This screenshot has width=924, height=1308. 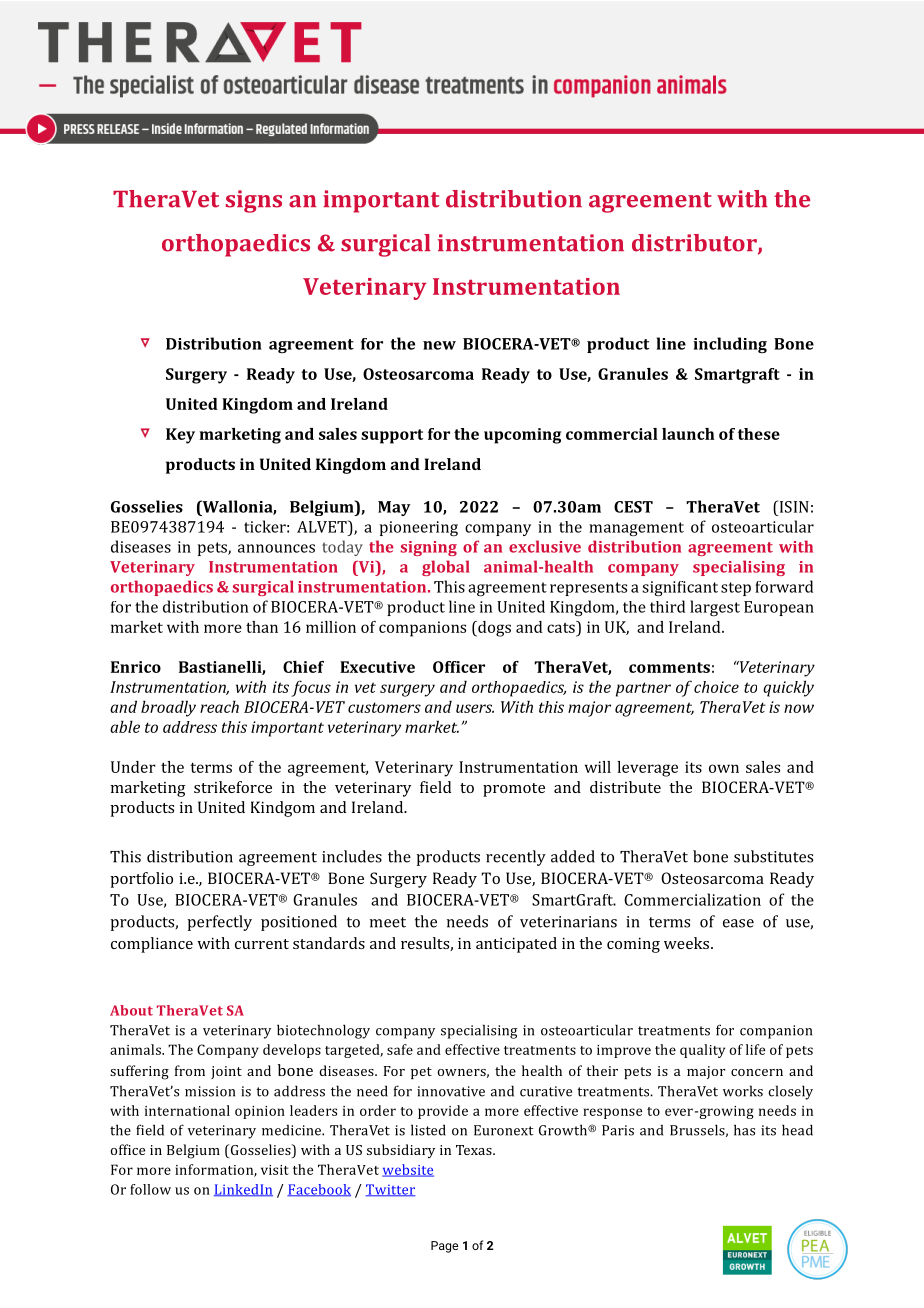 I want to click on new, so click(x=439, y=345).
